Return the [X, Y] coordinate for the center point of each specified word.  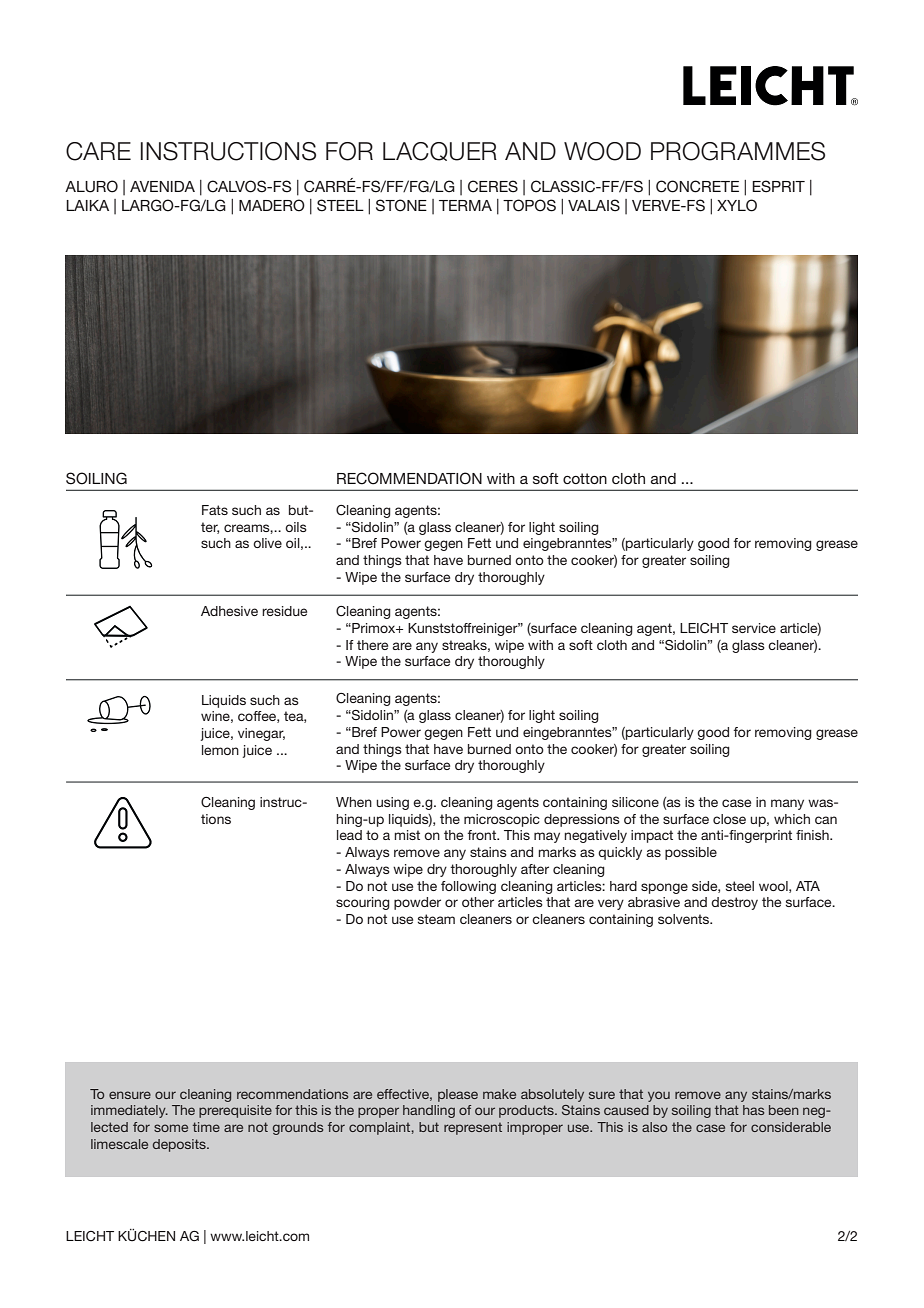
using [392, 803]
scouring [363, 903]
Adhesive [229, 611]
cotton [585, 478]
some [171, 1128]
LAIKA [87, 205]
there [372, 645]
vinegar [261, 734]
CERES [493, 186]
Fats [215, 510]
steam [436, 919]
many [787, 804]
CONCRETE [697, 186]
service [754, 628]
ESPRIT [778, 186]
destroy [734, 903]
